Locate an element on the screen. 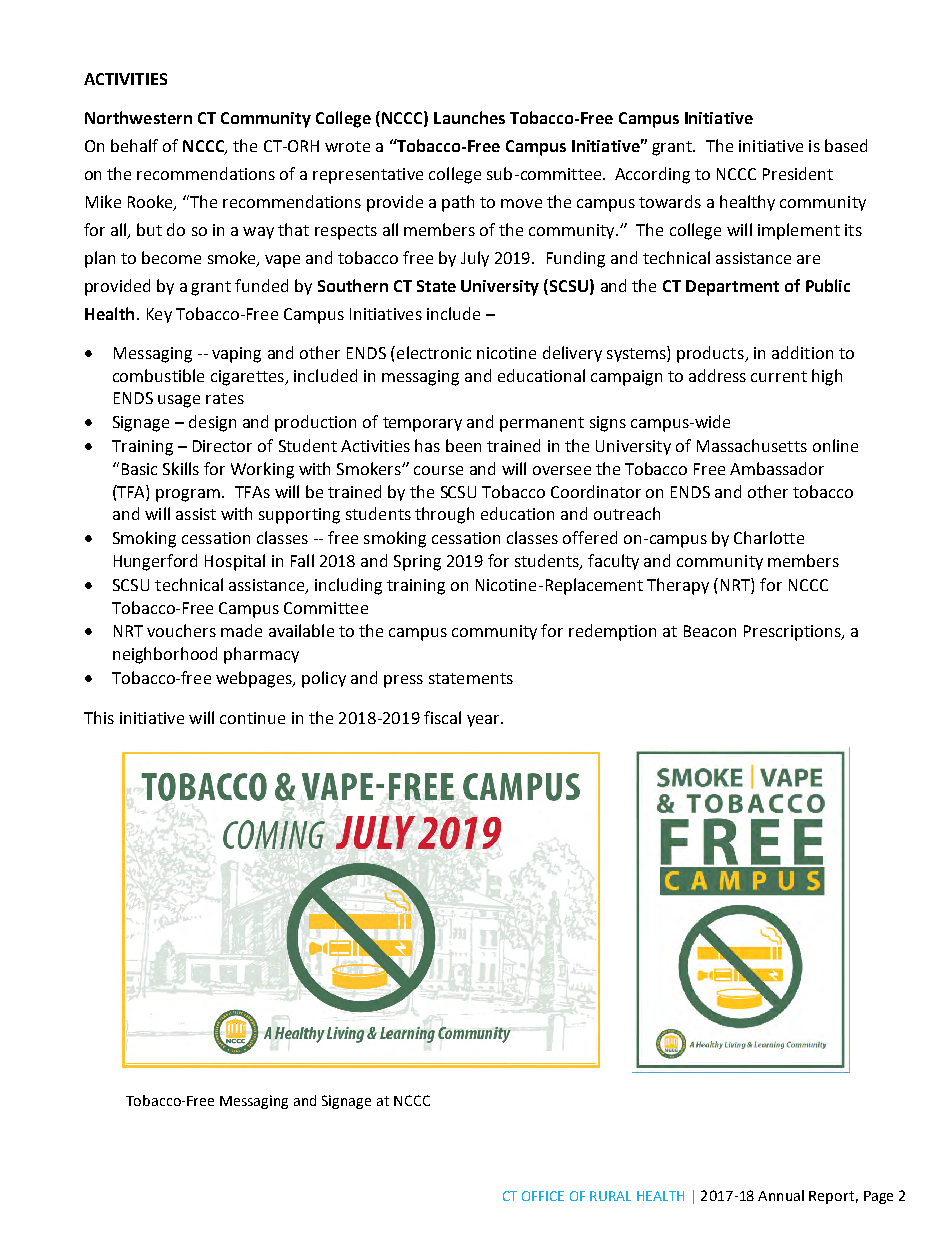  press is located at coordinates (403, 681).
